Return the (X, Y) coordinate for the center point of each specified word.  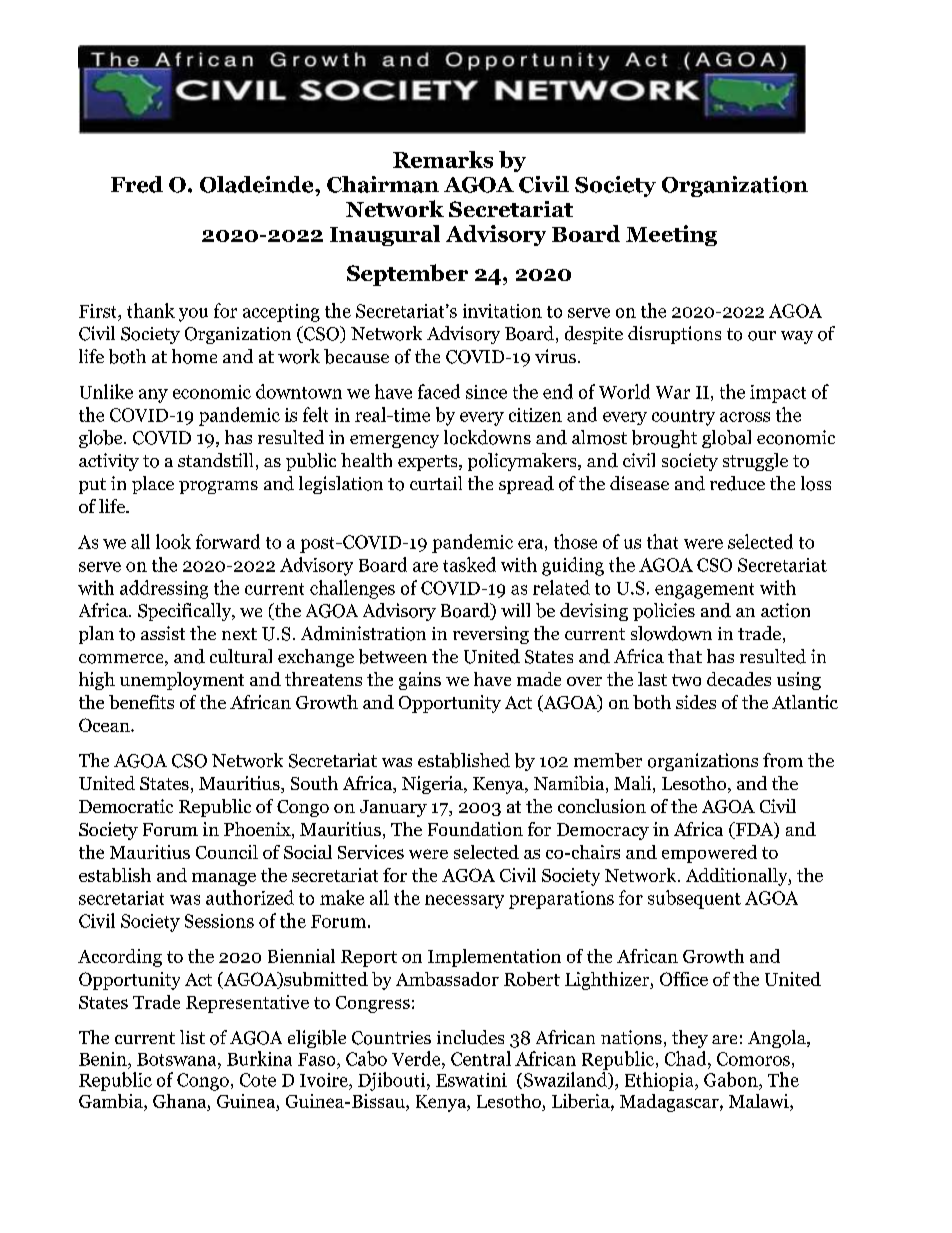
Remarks (443, 159)
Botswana (178, 1059)
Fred (137, 184)
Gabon (732, 1079)
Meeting (671, 235)
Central (481, 1058)
